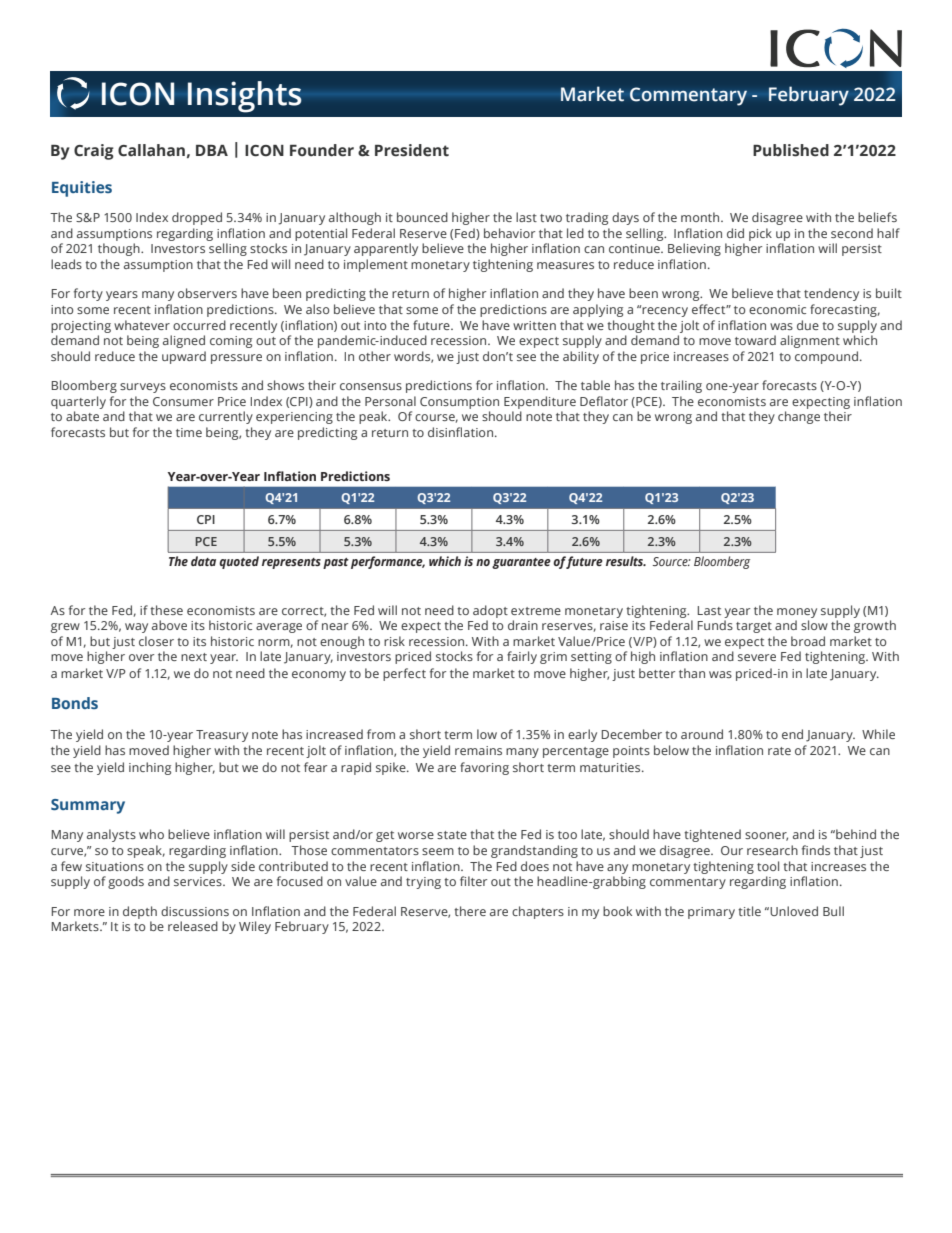 This screenshot has width=952, height=1233. I want to click on fairly, so click(522, 657).
